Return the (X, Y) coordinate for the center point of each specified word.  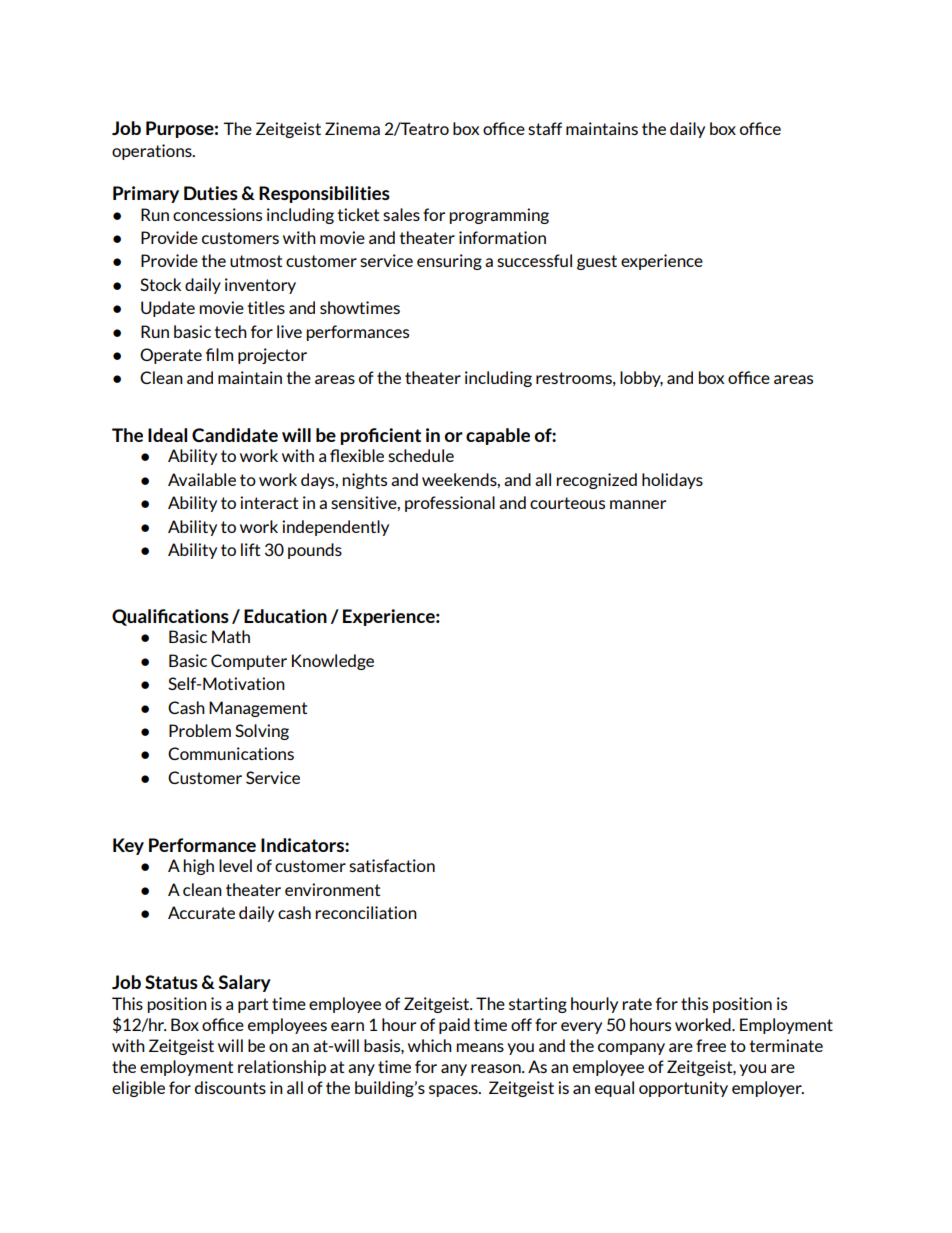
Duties (211, 193)
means (480, 1047)
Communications (231, 753)
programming (499, 216)
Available (202, 479)
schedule (421, 455)
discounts (230, 1087)
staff (545, 128)
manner (638, 504)
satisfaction (392, 865)
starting (538, 1005)
